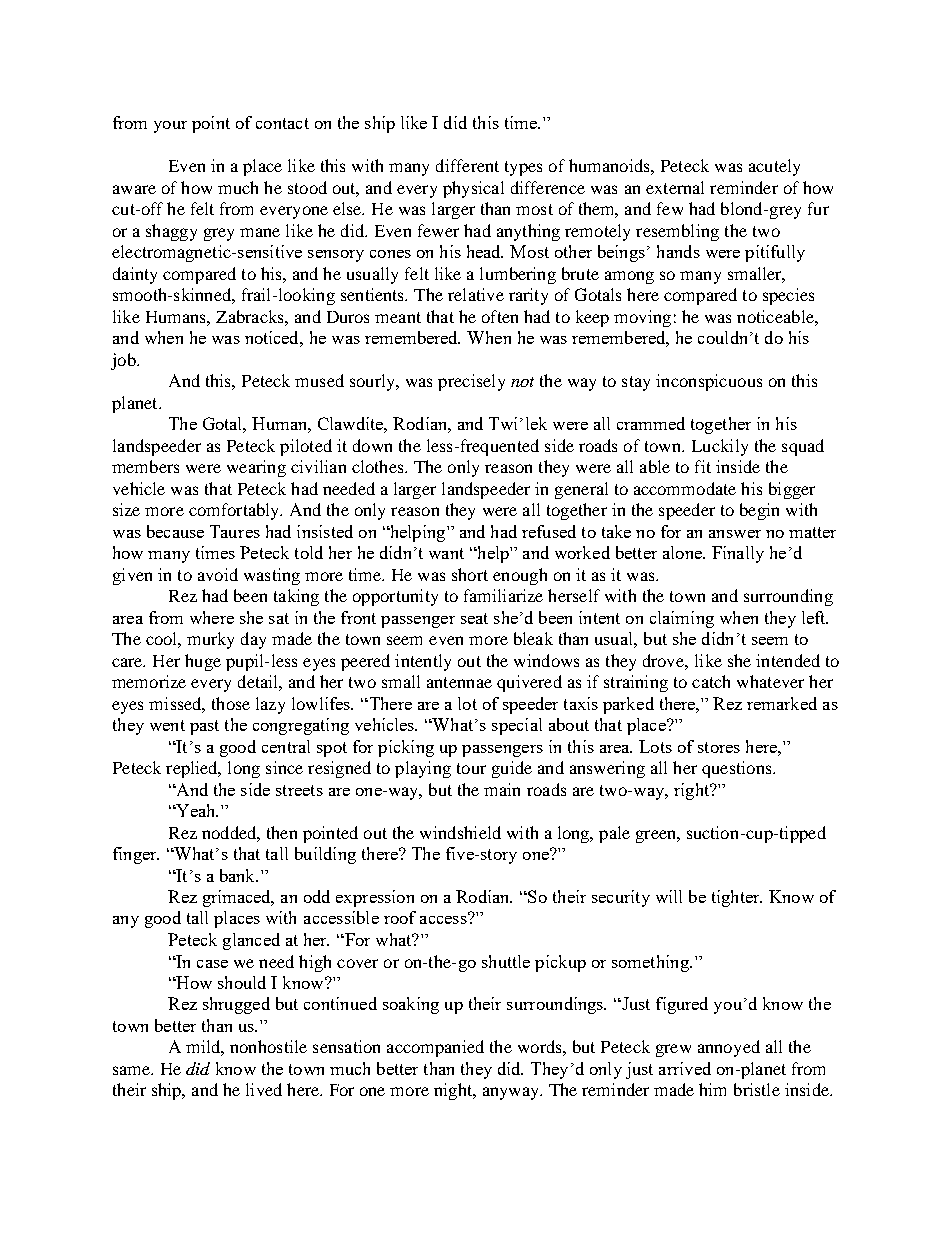 Image resolution: width=952 pixels, height=1233 pixels. I want to click on job, so click(124, 361).
